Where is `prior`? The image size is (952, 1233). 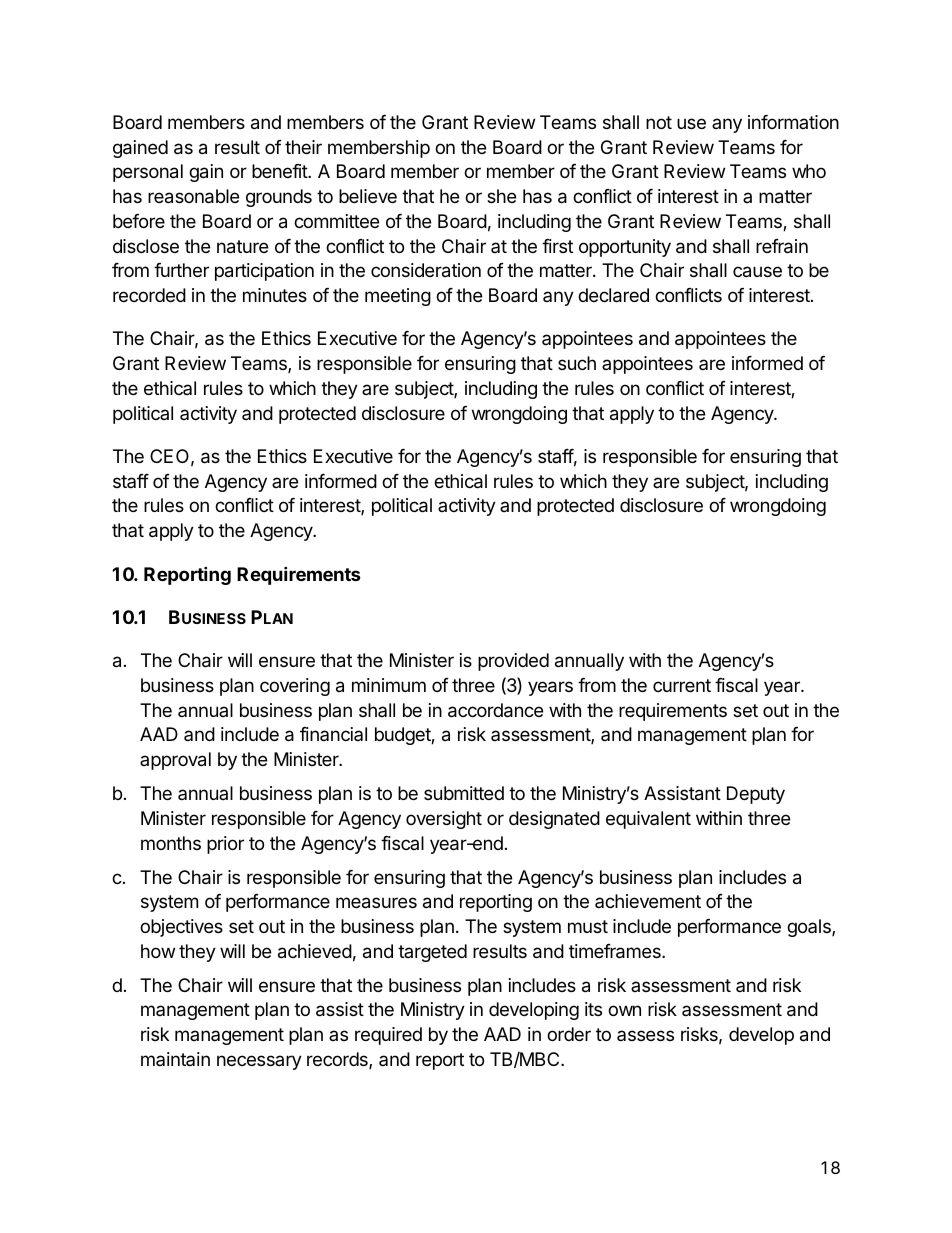
prior is located at coordinates (225, 845).
